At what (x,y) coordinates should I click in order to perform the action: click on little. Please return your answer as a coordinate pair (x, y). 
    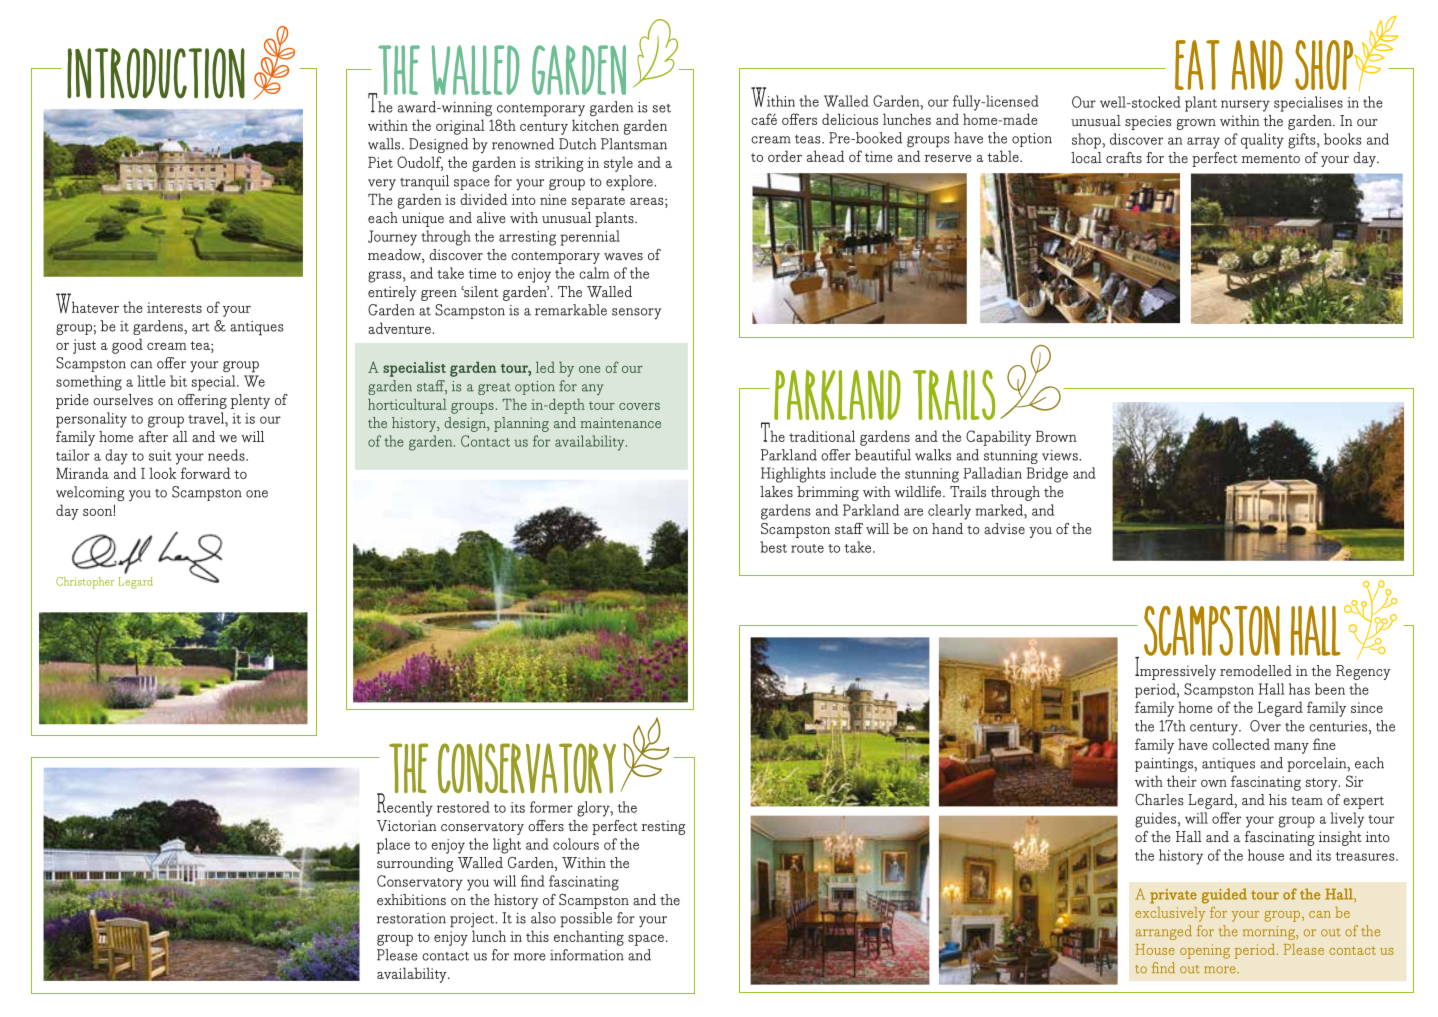
    Looking at the image, I should click on (152, 381).
